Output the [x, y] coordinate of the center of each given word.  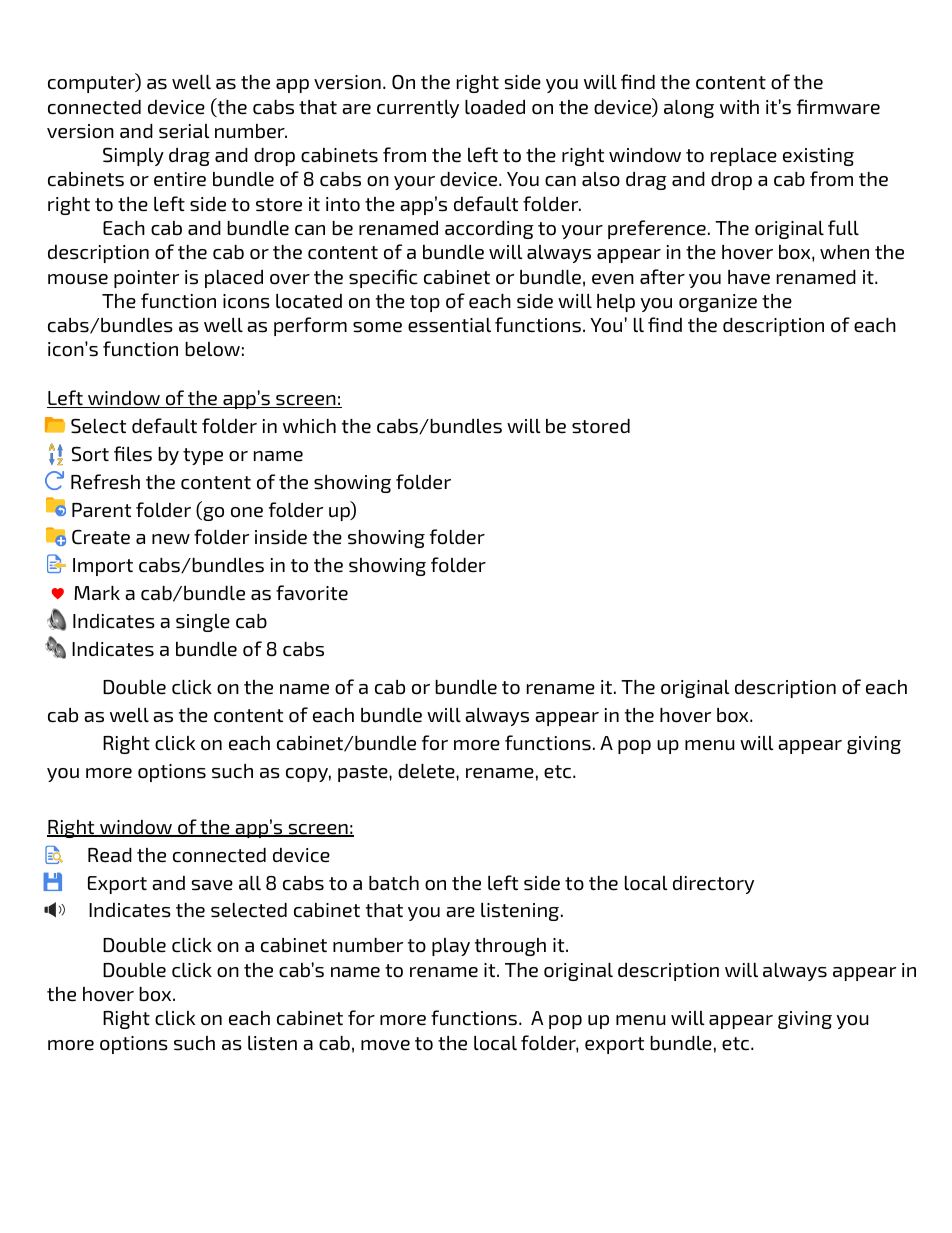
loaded [495, 107]
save [212, 885]
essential [449, 325]
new [171, 539]
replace [744, 157]
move [385, 1045]
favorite [312, 593]
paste [364, 773]
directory [713, 885]
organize [718, 303]
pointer [146, 279]
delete [427, 771]
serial [184, 131]
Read [110, 855]
